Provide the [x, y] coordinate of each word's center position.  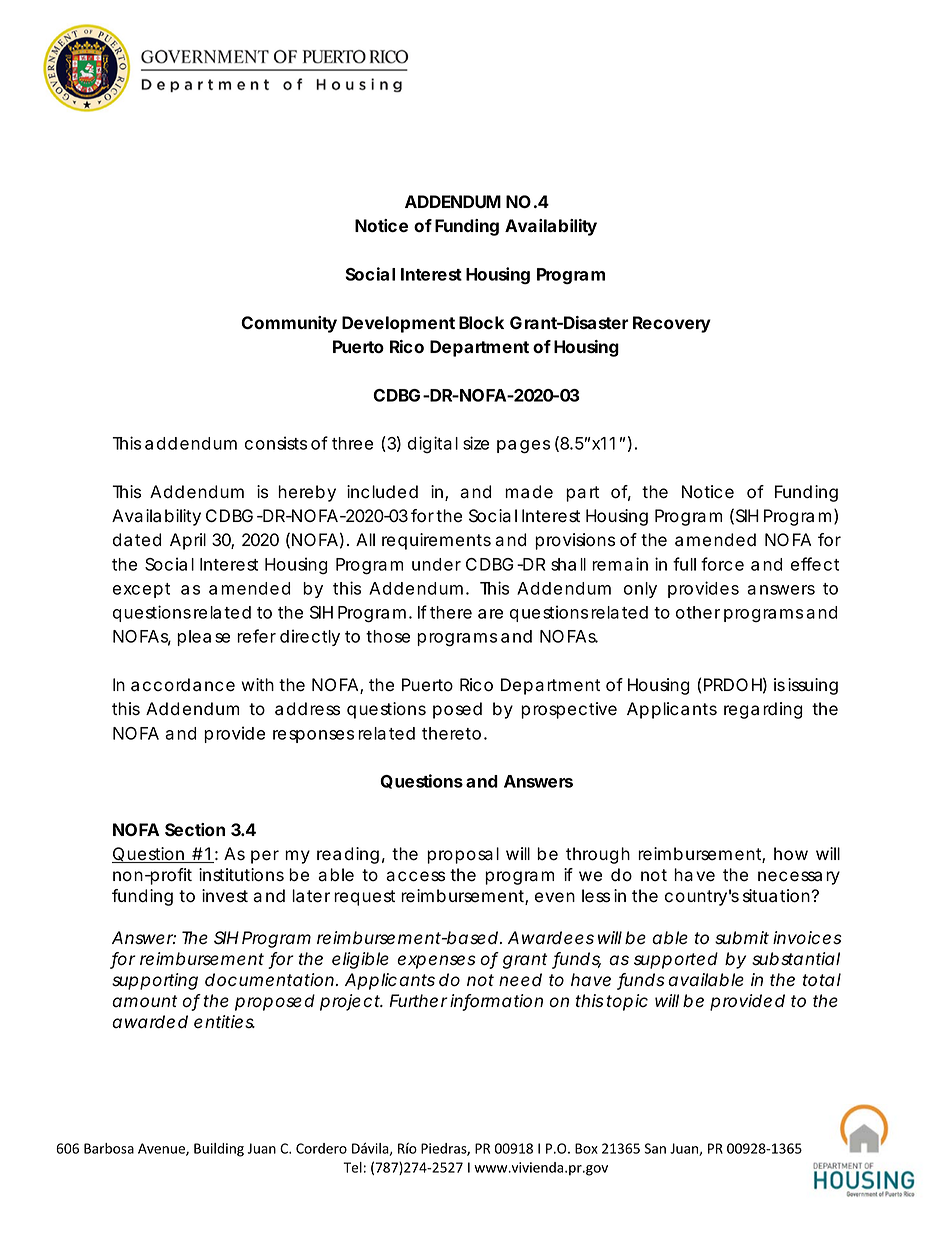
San [655, 1148]
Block [481, 322]
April [188, 541]
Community [289, 324]
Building [219, 1150]
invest [225, 896]
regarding [763, 710]
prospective [569, 710]
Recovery [672, 324]
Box [586, 1148]
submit [742, 938]
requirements [436, 541]
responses [313, 736]
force [722, 564]
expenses [436, 962]
